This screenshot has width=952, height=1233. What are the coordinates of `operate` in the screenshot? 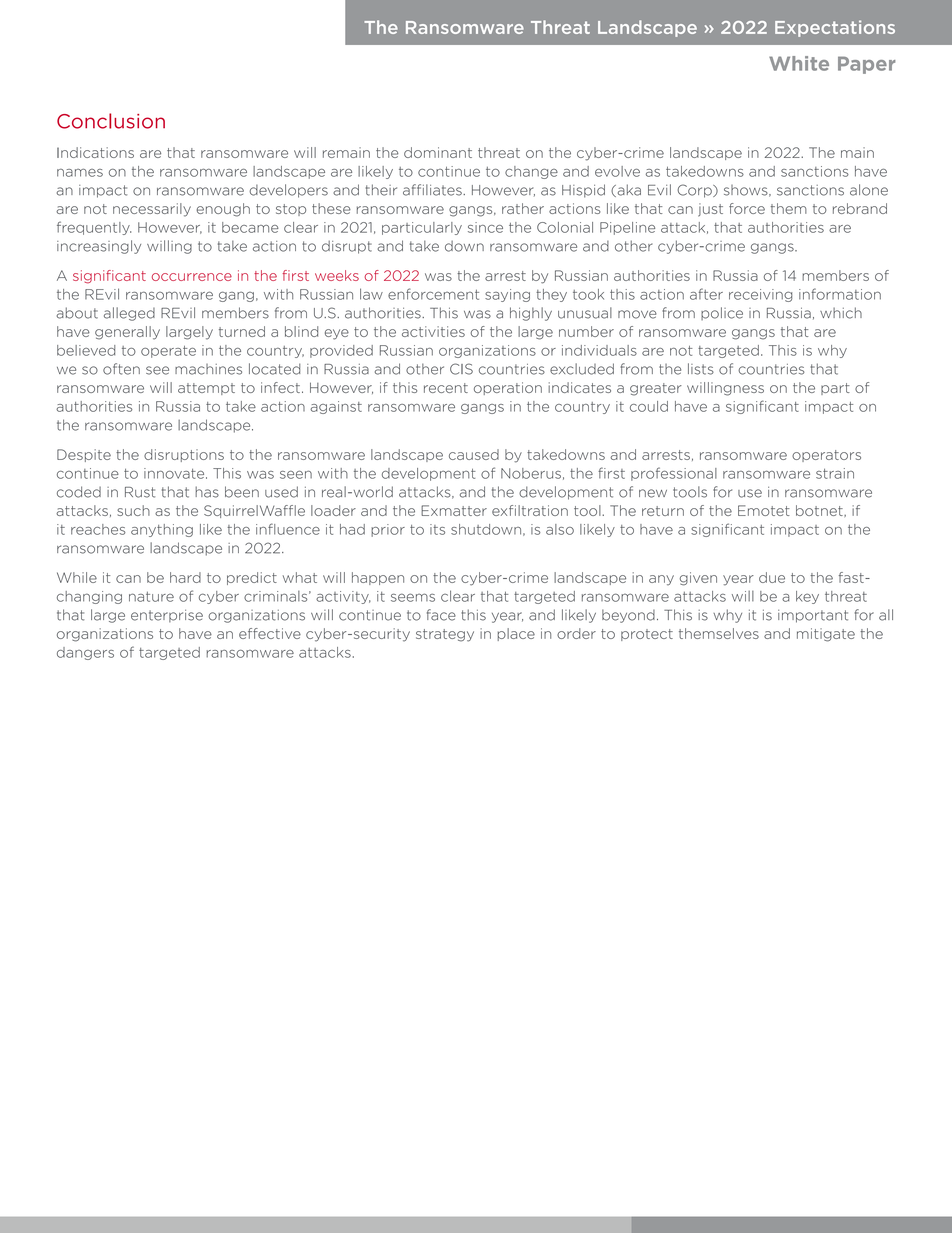 It's located at (168, 352).
